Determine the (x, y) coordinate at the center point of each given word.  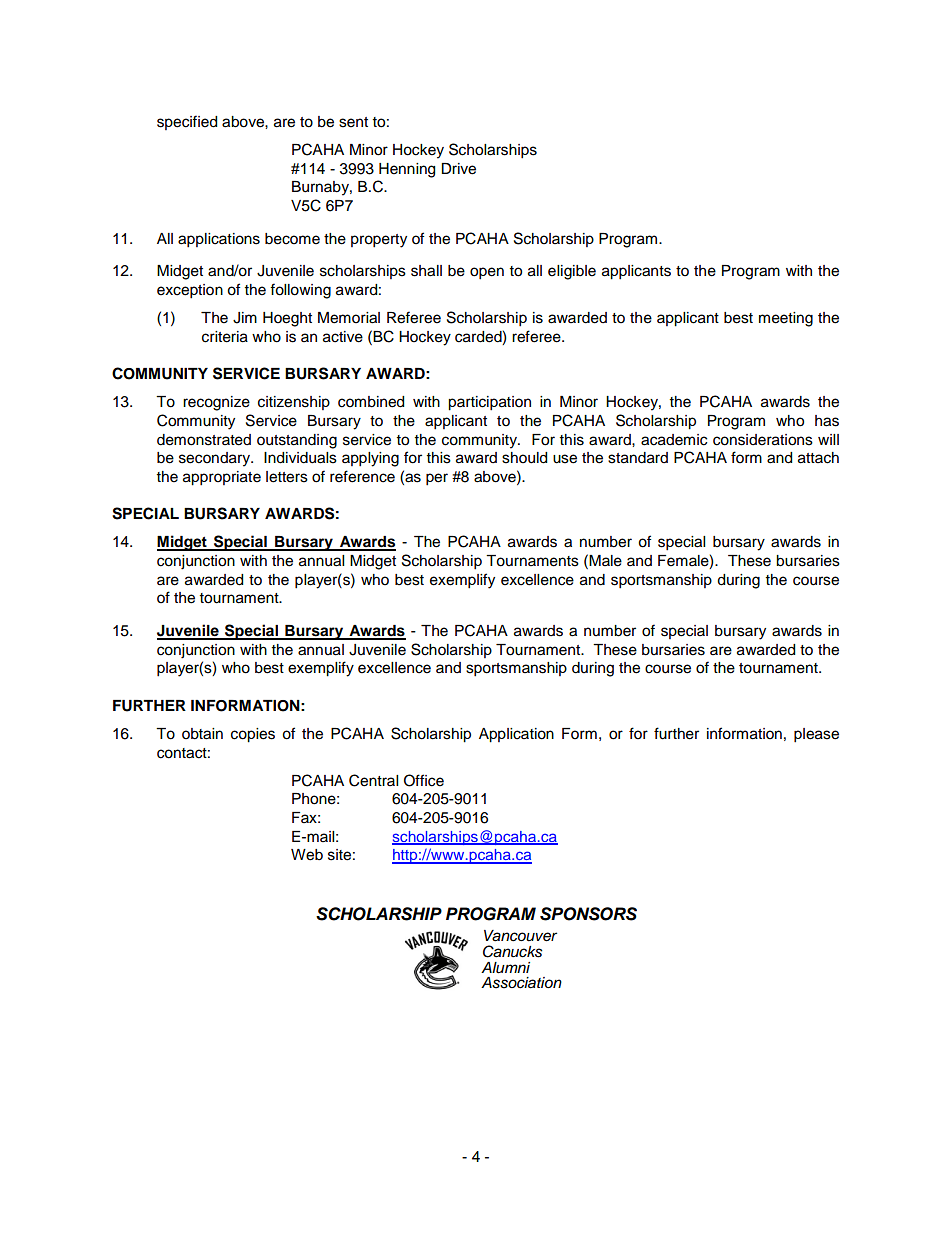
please (816, 735)
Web (307, 855)
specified (187, 122)
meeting (786, 319)
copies (253, 735)
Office (424, 780)
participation (489, 403)
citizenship (294, 403)
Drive (458, 169)
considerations (763, 440)
